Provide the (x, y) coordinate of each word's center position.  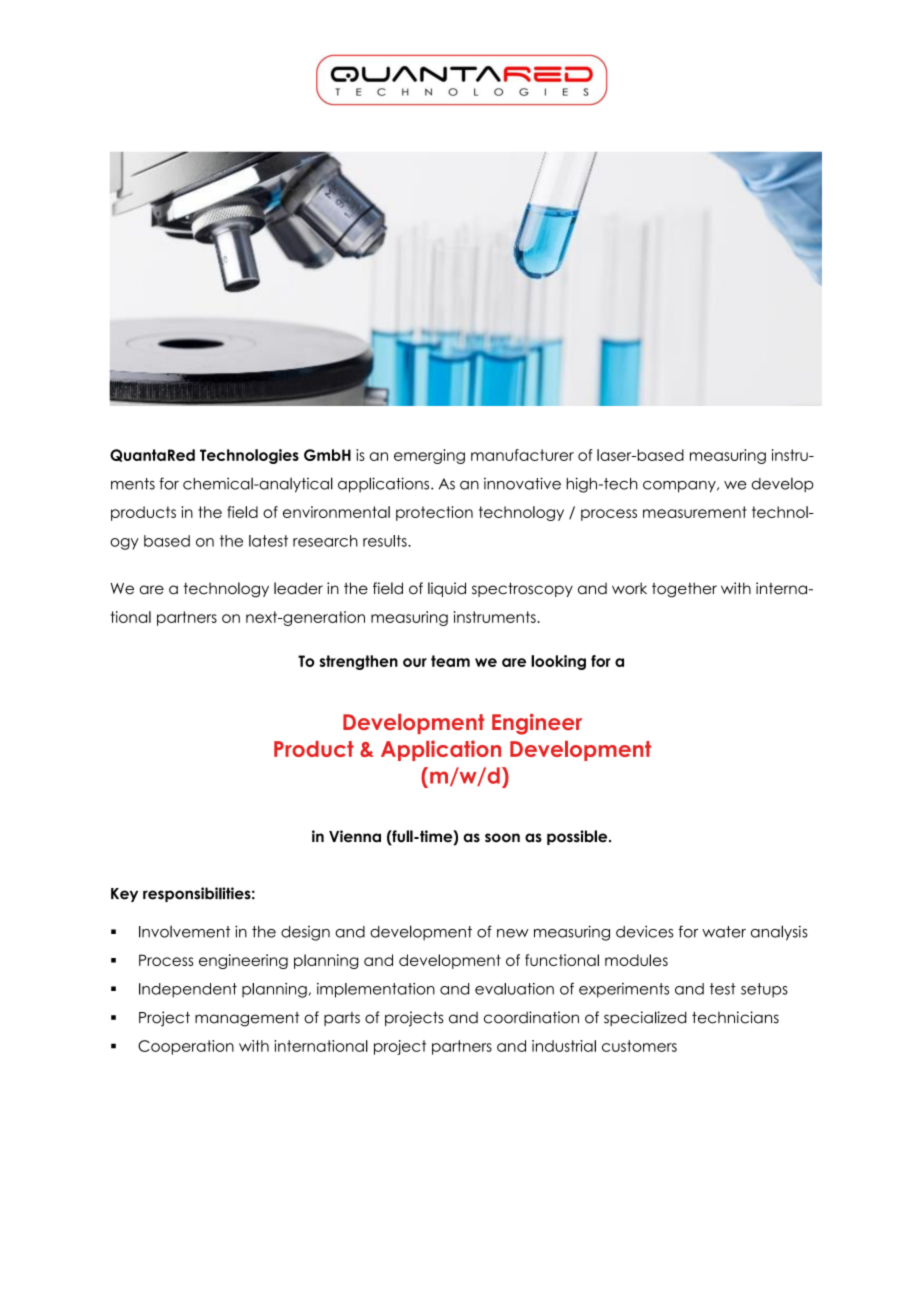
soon (502, 838)
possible (578, 837)
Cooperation (186, 1047)
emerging (429, 456)
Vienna (355, 836)
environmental (336, 512)
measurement (695, 512)
